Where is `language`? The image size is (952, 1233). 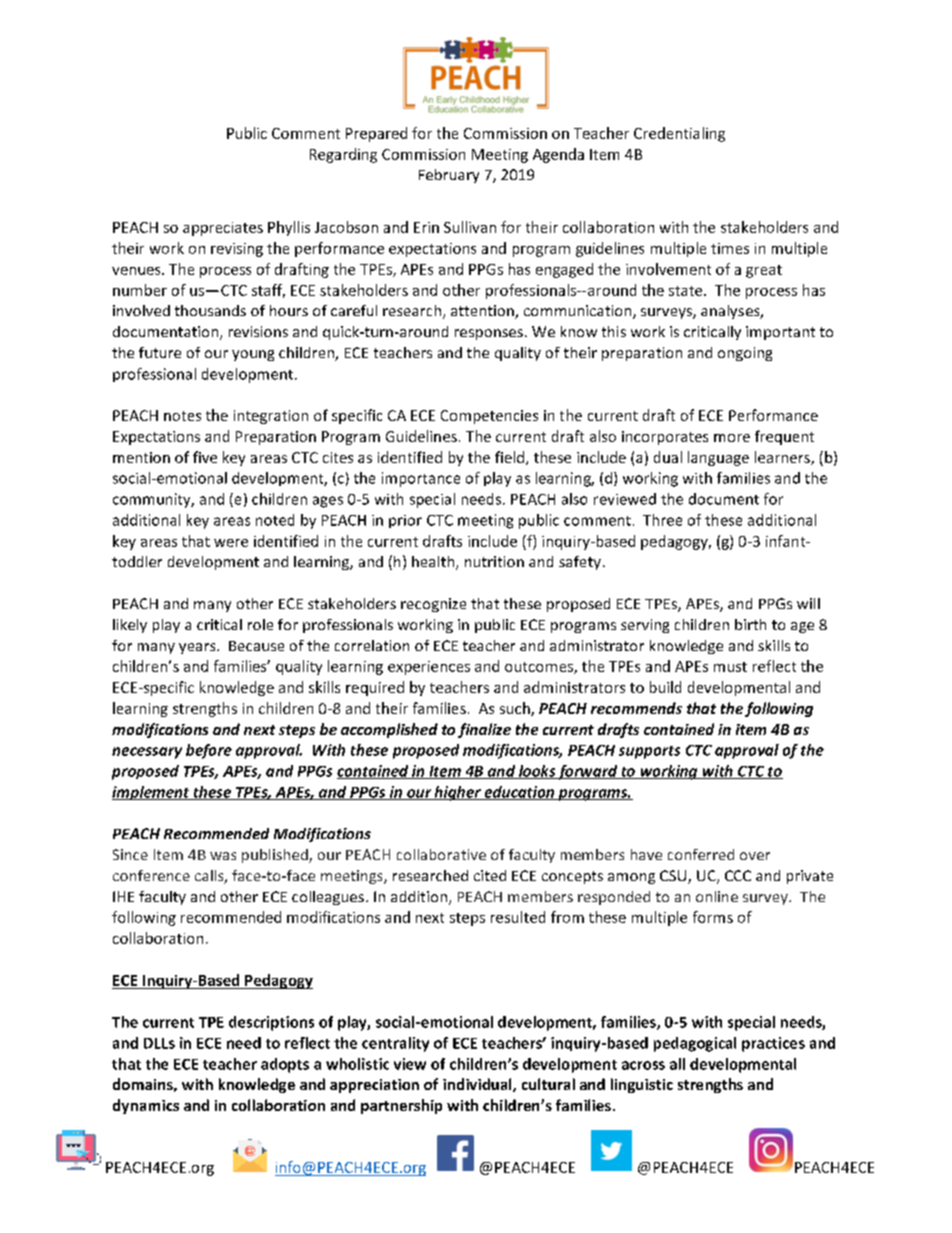 language is located at coordinates (718, 458).
